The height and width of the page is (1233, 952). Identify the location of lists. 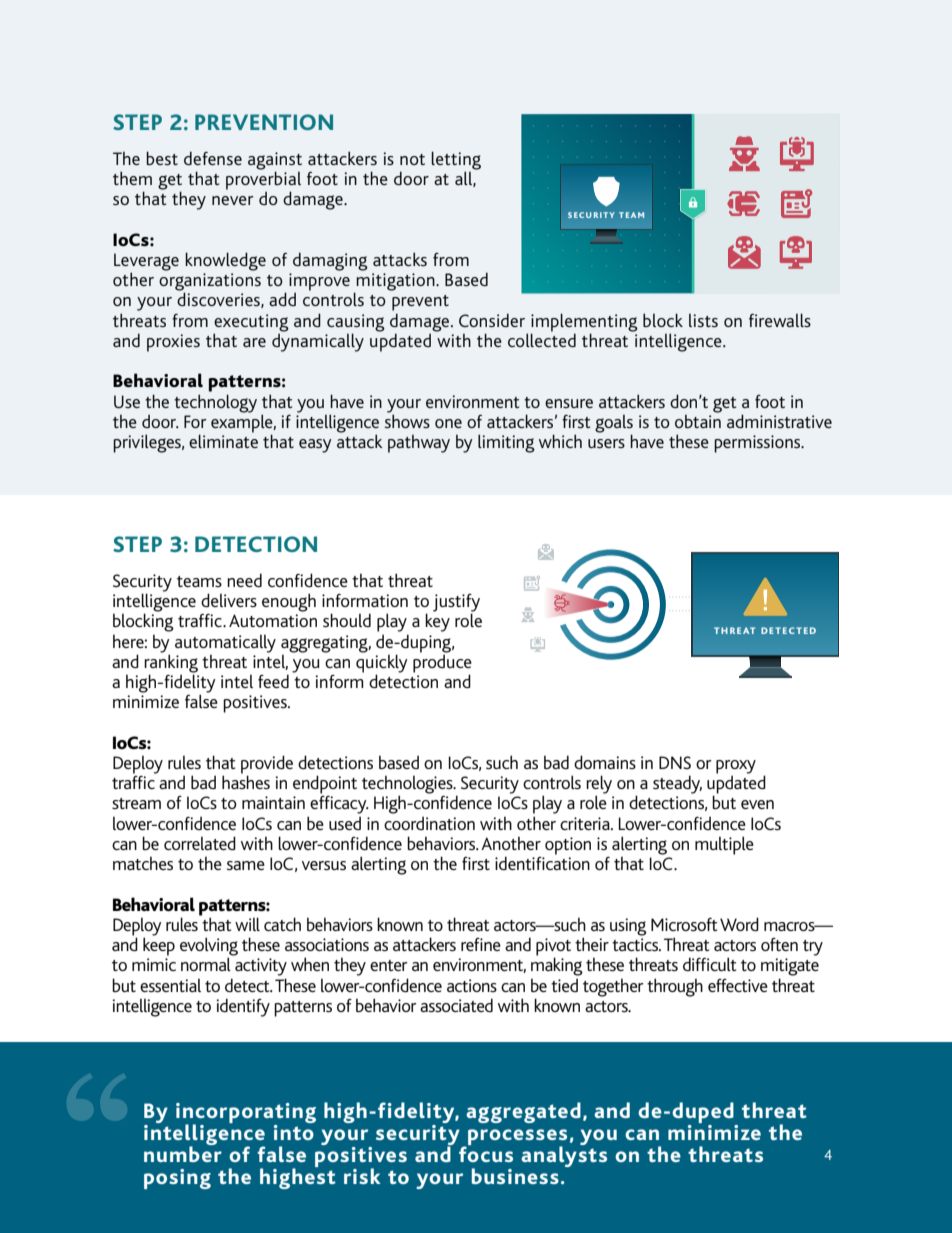
(703, 320).
